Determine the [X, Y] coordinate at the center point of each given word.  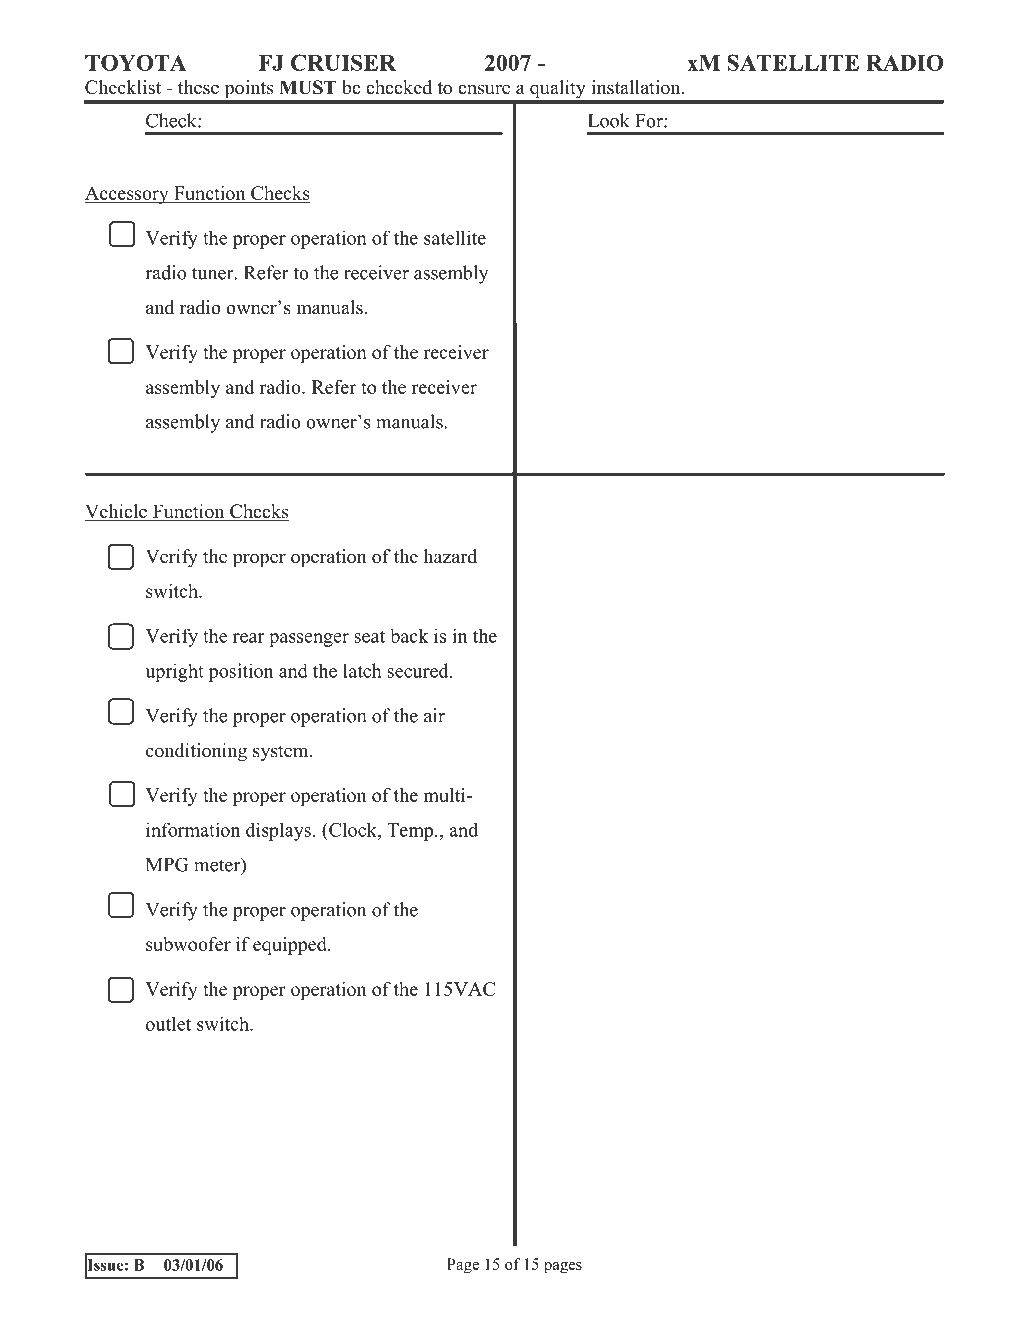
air [434, 715]
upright [174, 672]
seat [369, 636]
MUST [308, 87]
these [198, 87]
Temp [411, 832]
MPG [167, 864]
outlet [168, 1024]
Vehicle [117, 512]
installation [637, 87]
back [409, 636]
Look [609, 120]
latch [362, 670]
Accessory [127, 195]
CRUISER [343, 62]
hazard [450, 556]
